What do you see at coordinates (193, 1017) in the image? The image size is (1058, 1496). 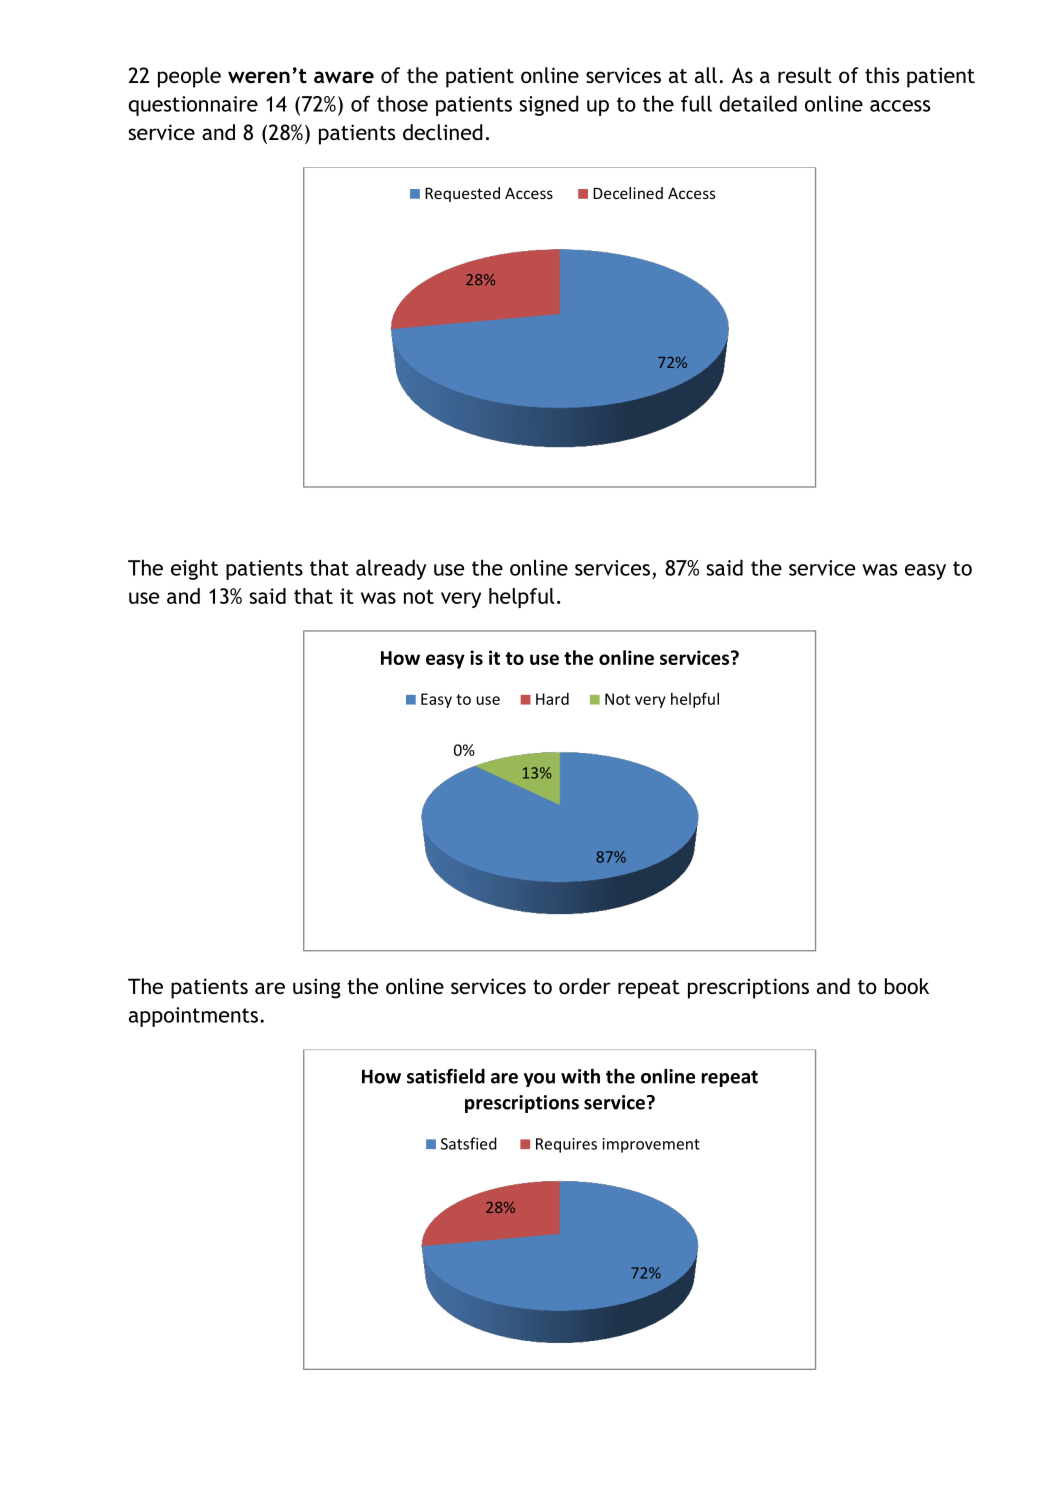 I see `appointments` at bounding box center [193, 1017].
